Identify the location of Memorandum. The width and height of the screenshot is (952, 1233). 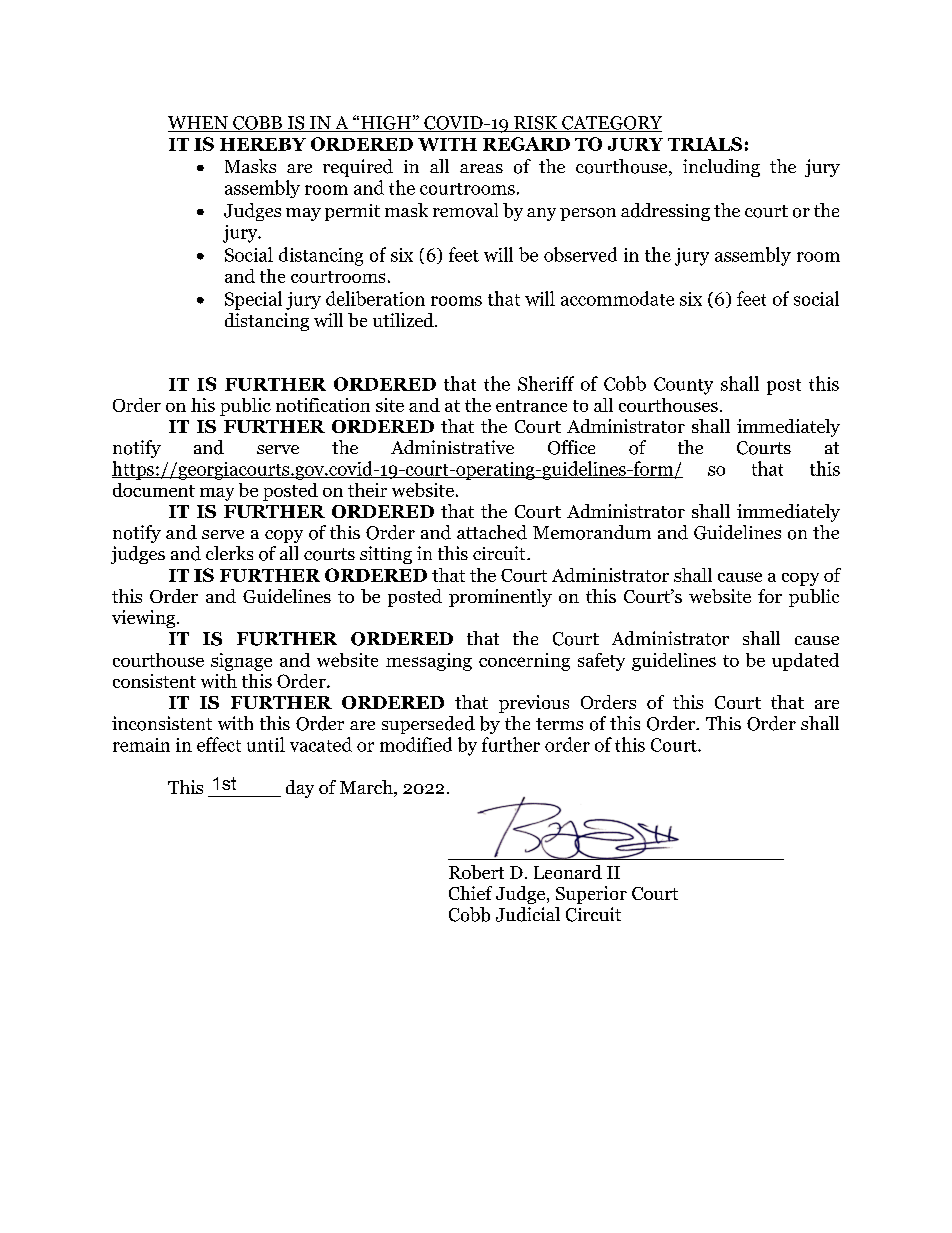
(592, 532).
